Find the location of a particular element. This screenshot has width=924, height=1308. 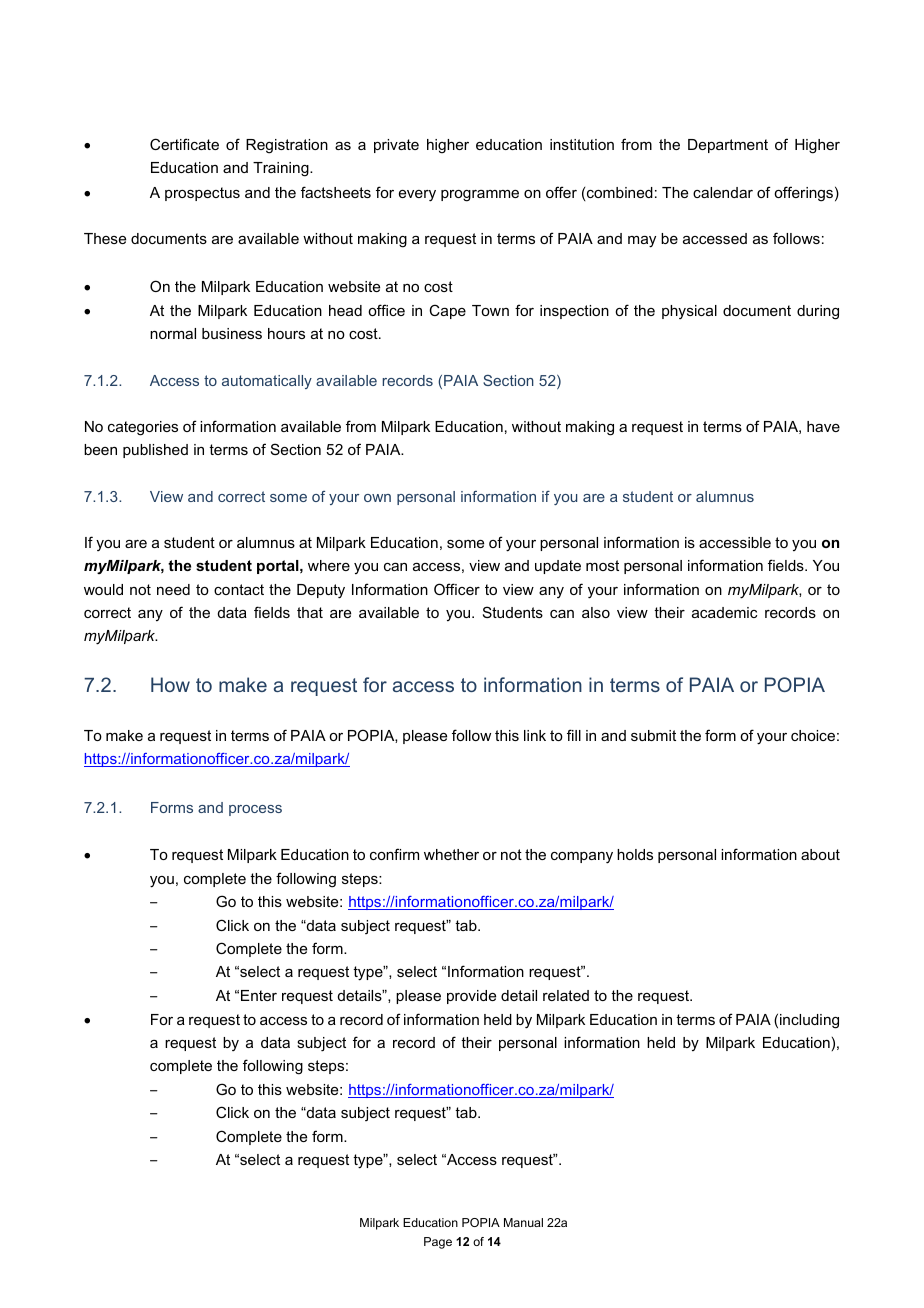

Department is located at coordinates (728, 146).
